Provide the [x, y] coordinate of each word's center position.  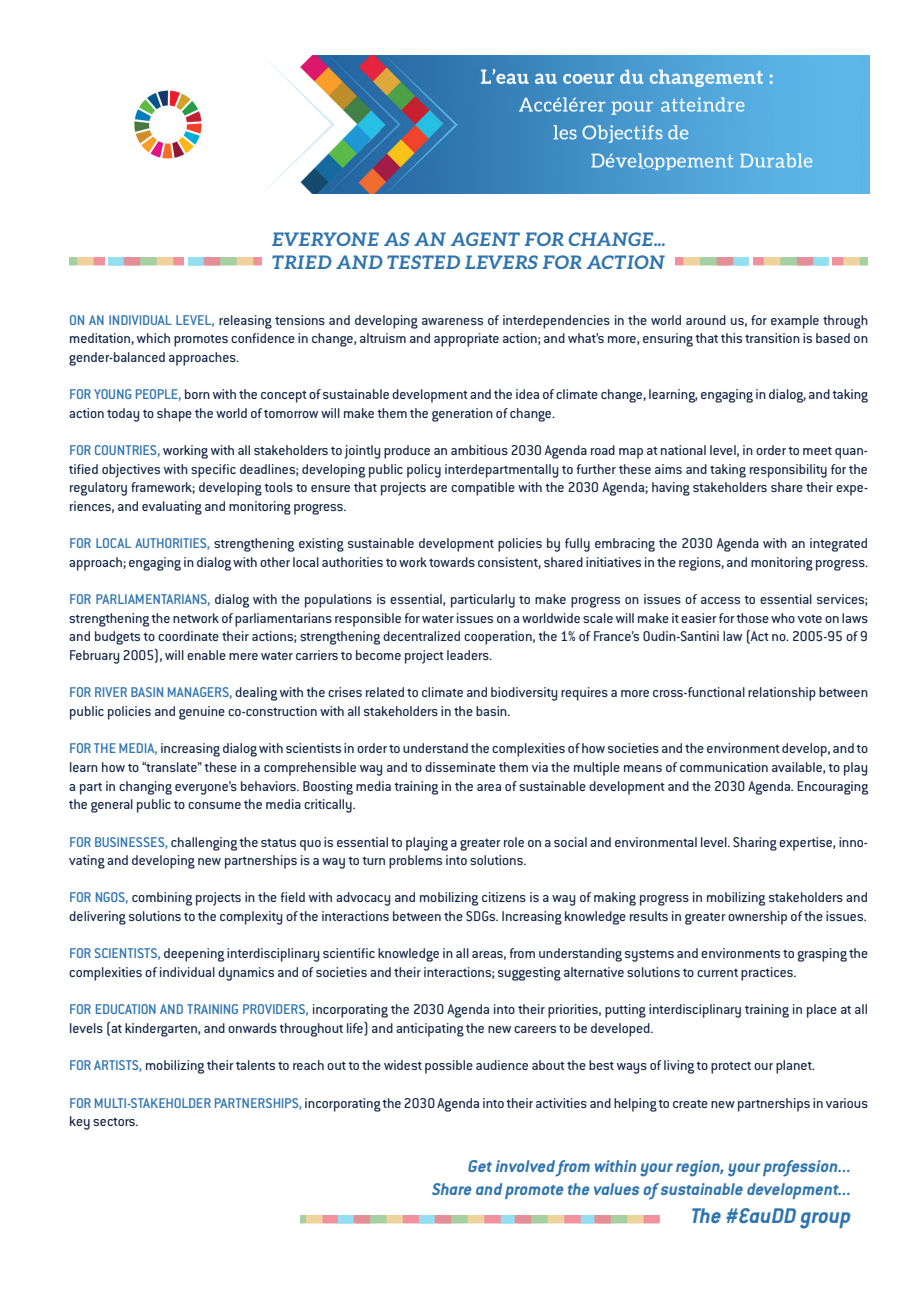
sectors [115, 1121]
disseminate [460, 767]
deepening [194, 955]
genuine [202, 713]
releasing [245, 322]
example [795, 322]
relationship [782, 694]
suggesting [529, 974]
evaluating [172, 508]
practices [768, 974]
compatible [483, 489]
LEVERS [501, 262]
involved [525, 1166]
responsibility [788, 471]
